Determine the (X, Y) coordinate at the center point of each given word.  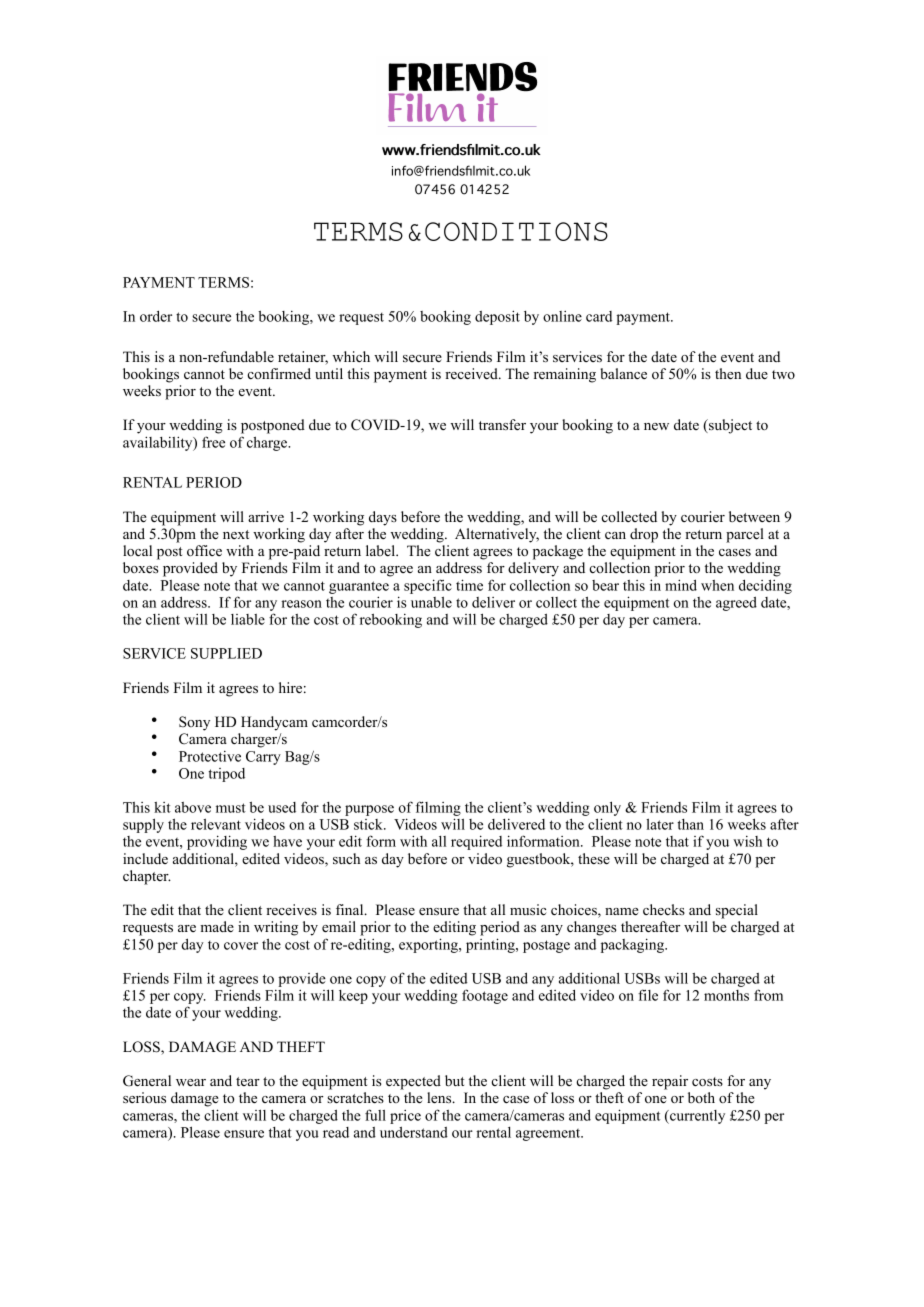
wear (191, 1082)
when (717, 585)
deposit (497, 317)
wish (747, 841)
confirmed (279, 373)
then (728, 373)
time (469, 585)
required (476, 842)
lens (440, 1097)
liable (248, 619)
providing (217, 842)
